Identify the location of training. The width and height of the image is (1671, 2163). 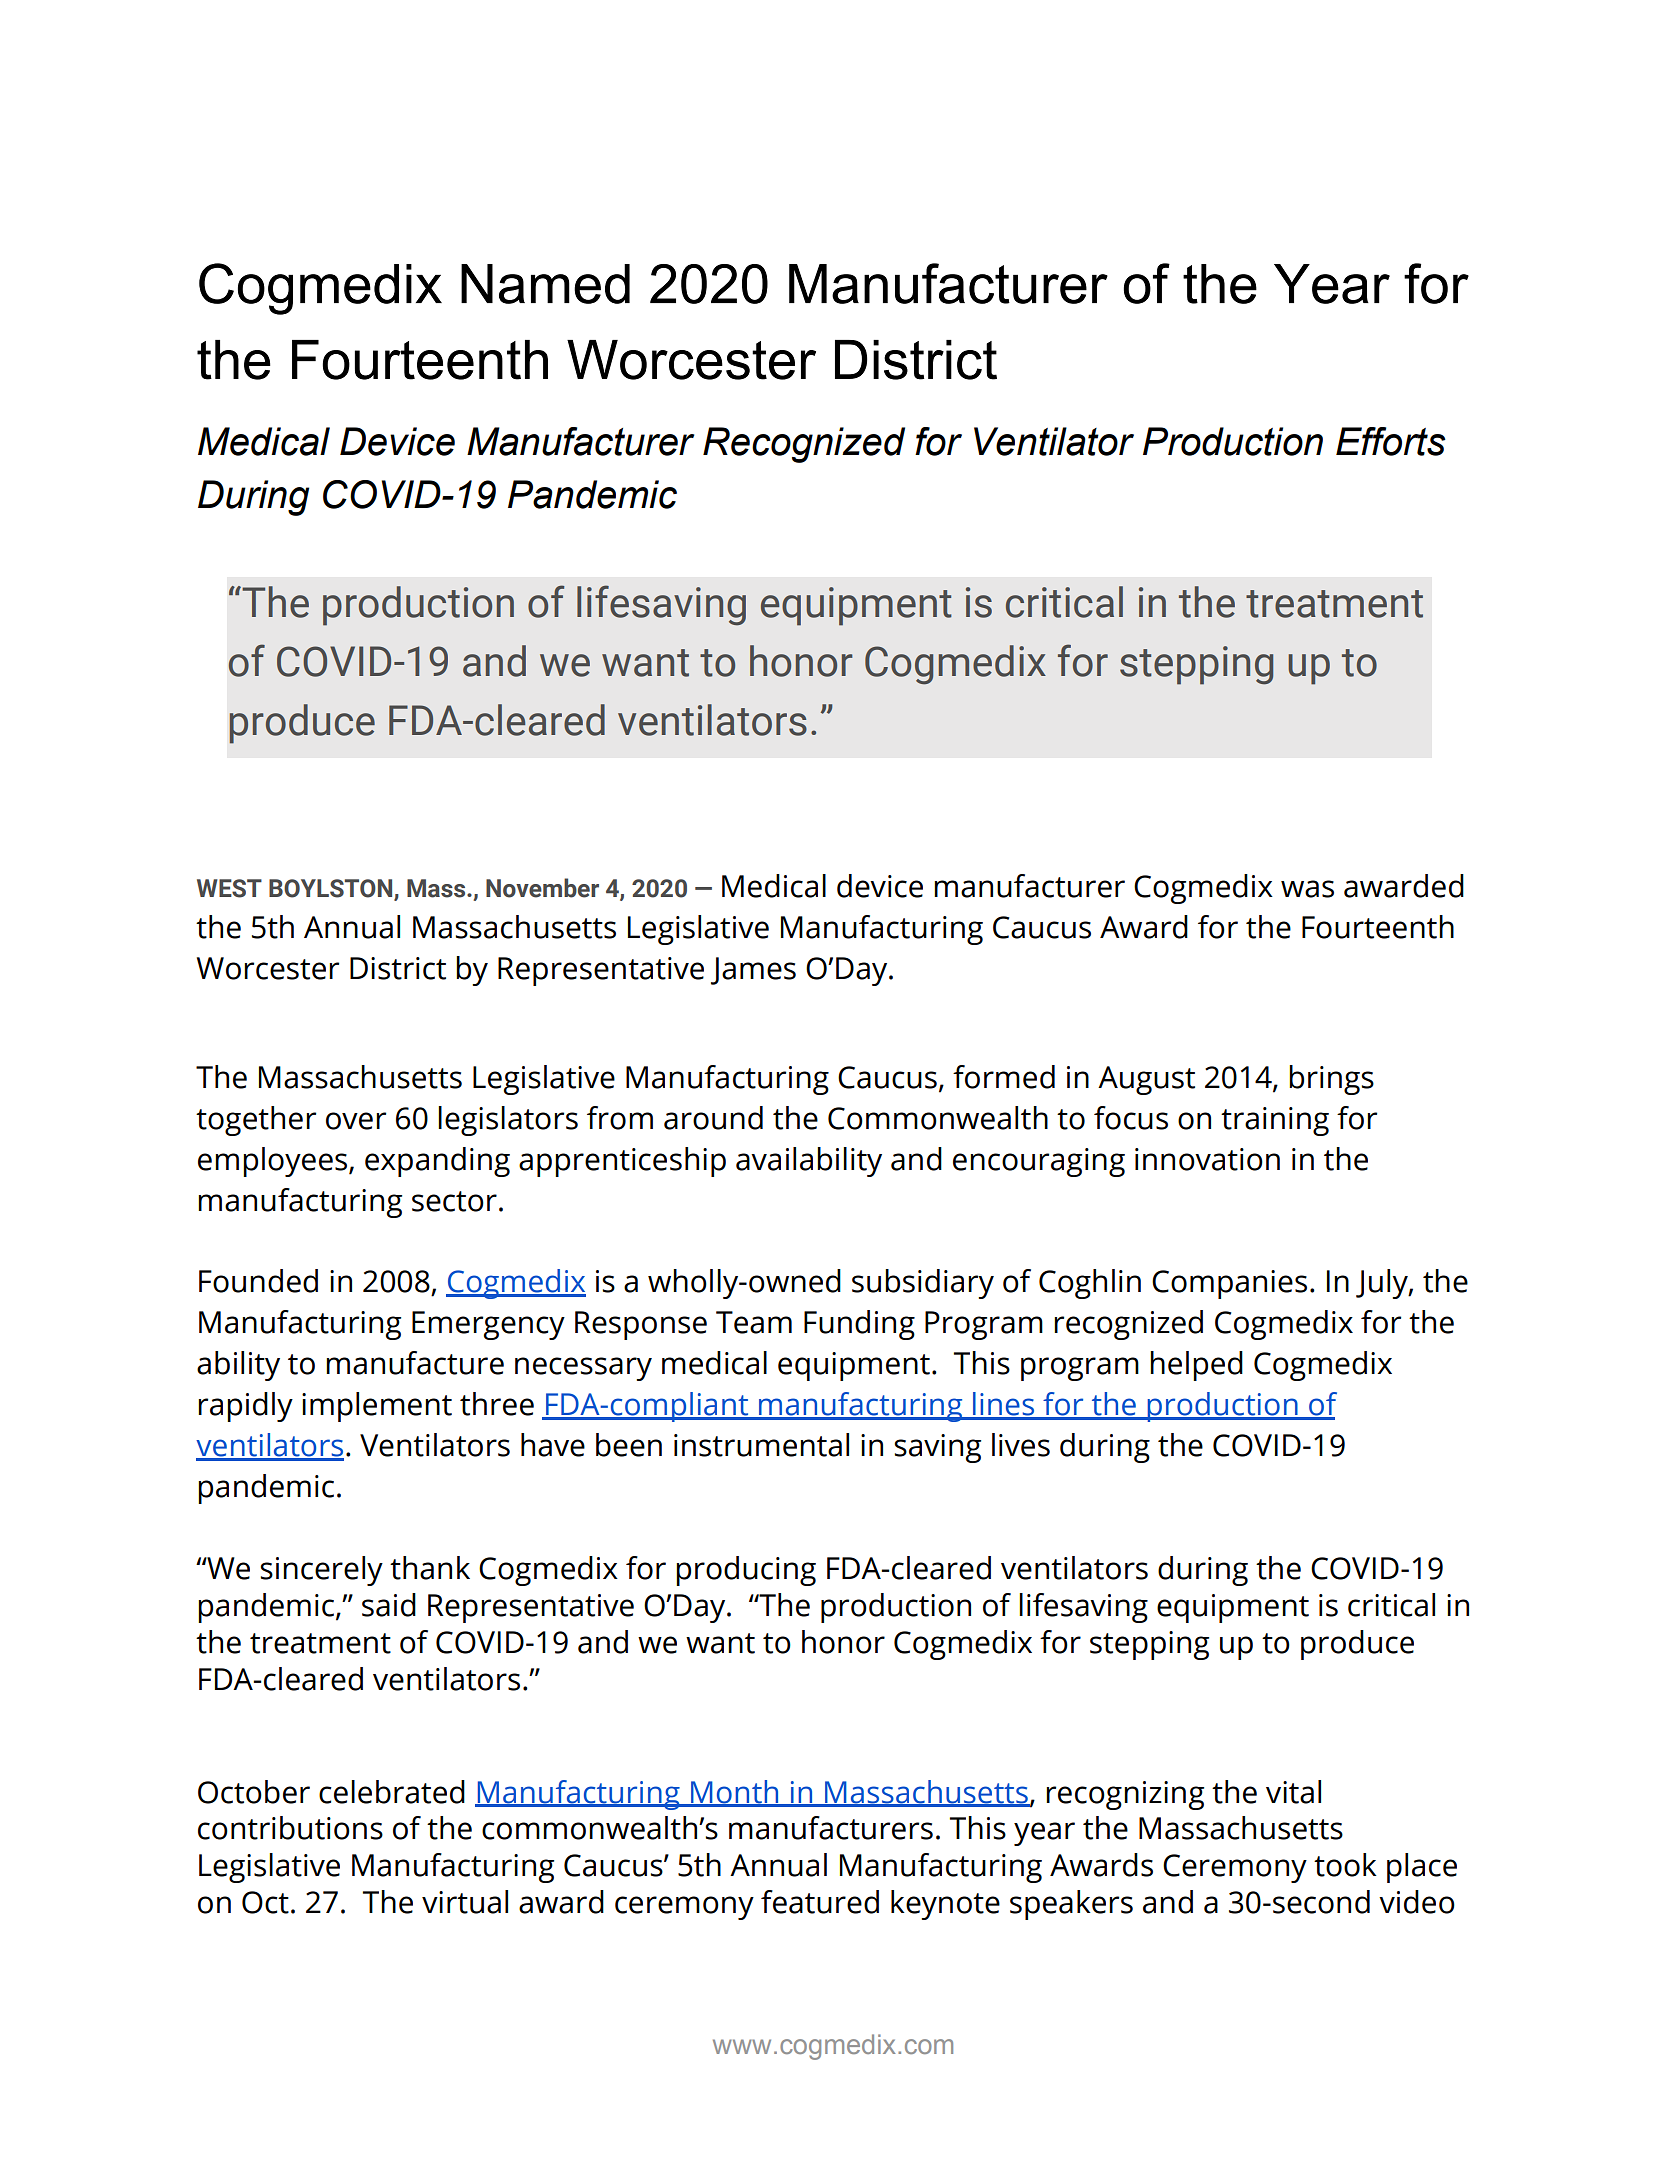
(1275, 1121).
